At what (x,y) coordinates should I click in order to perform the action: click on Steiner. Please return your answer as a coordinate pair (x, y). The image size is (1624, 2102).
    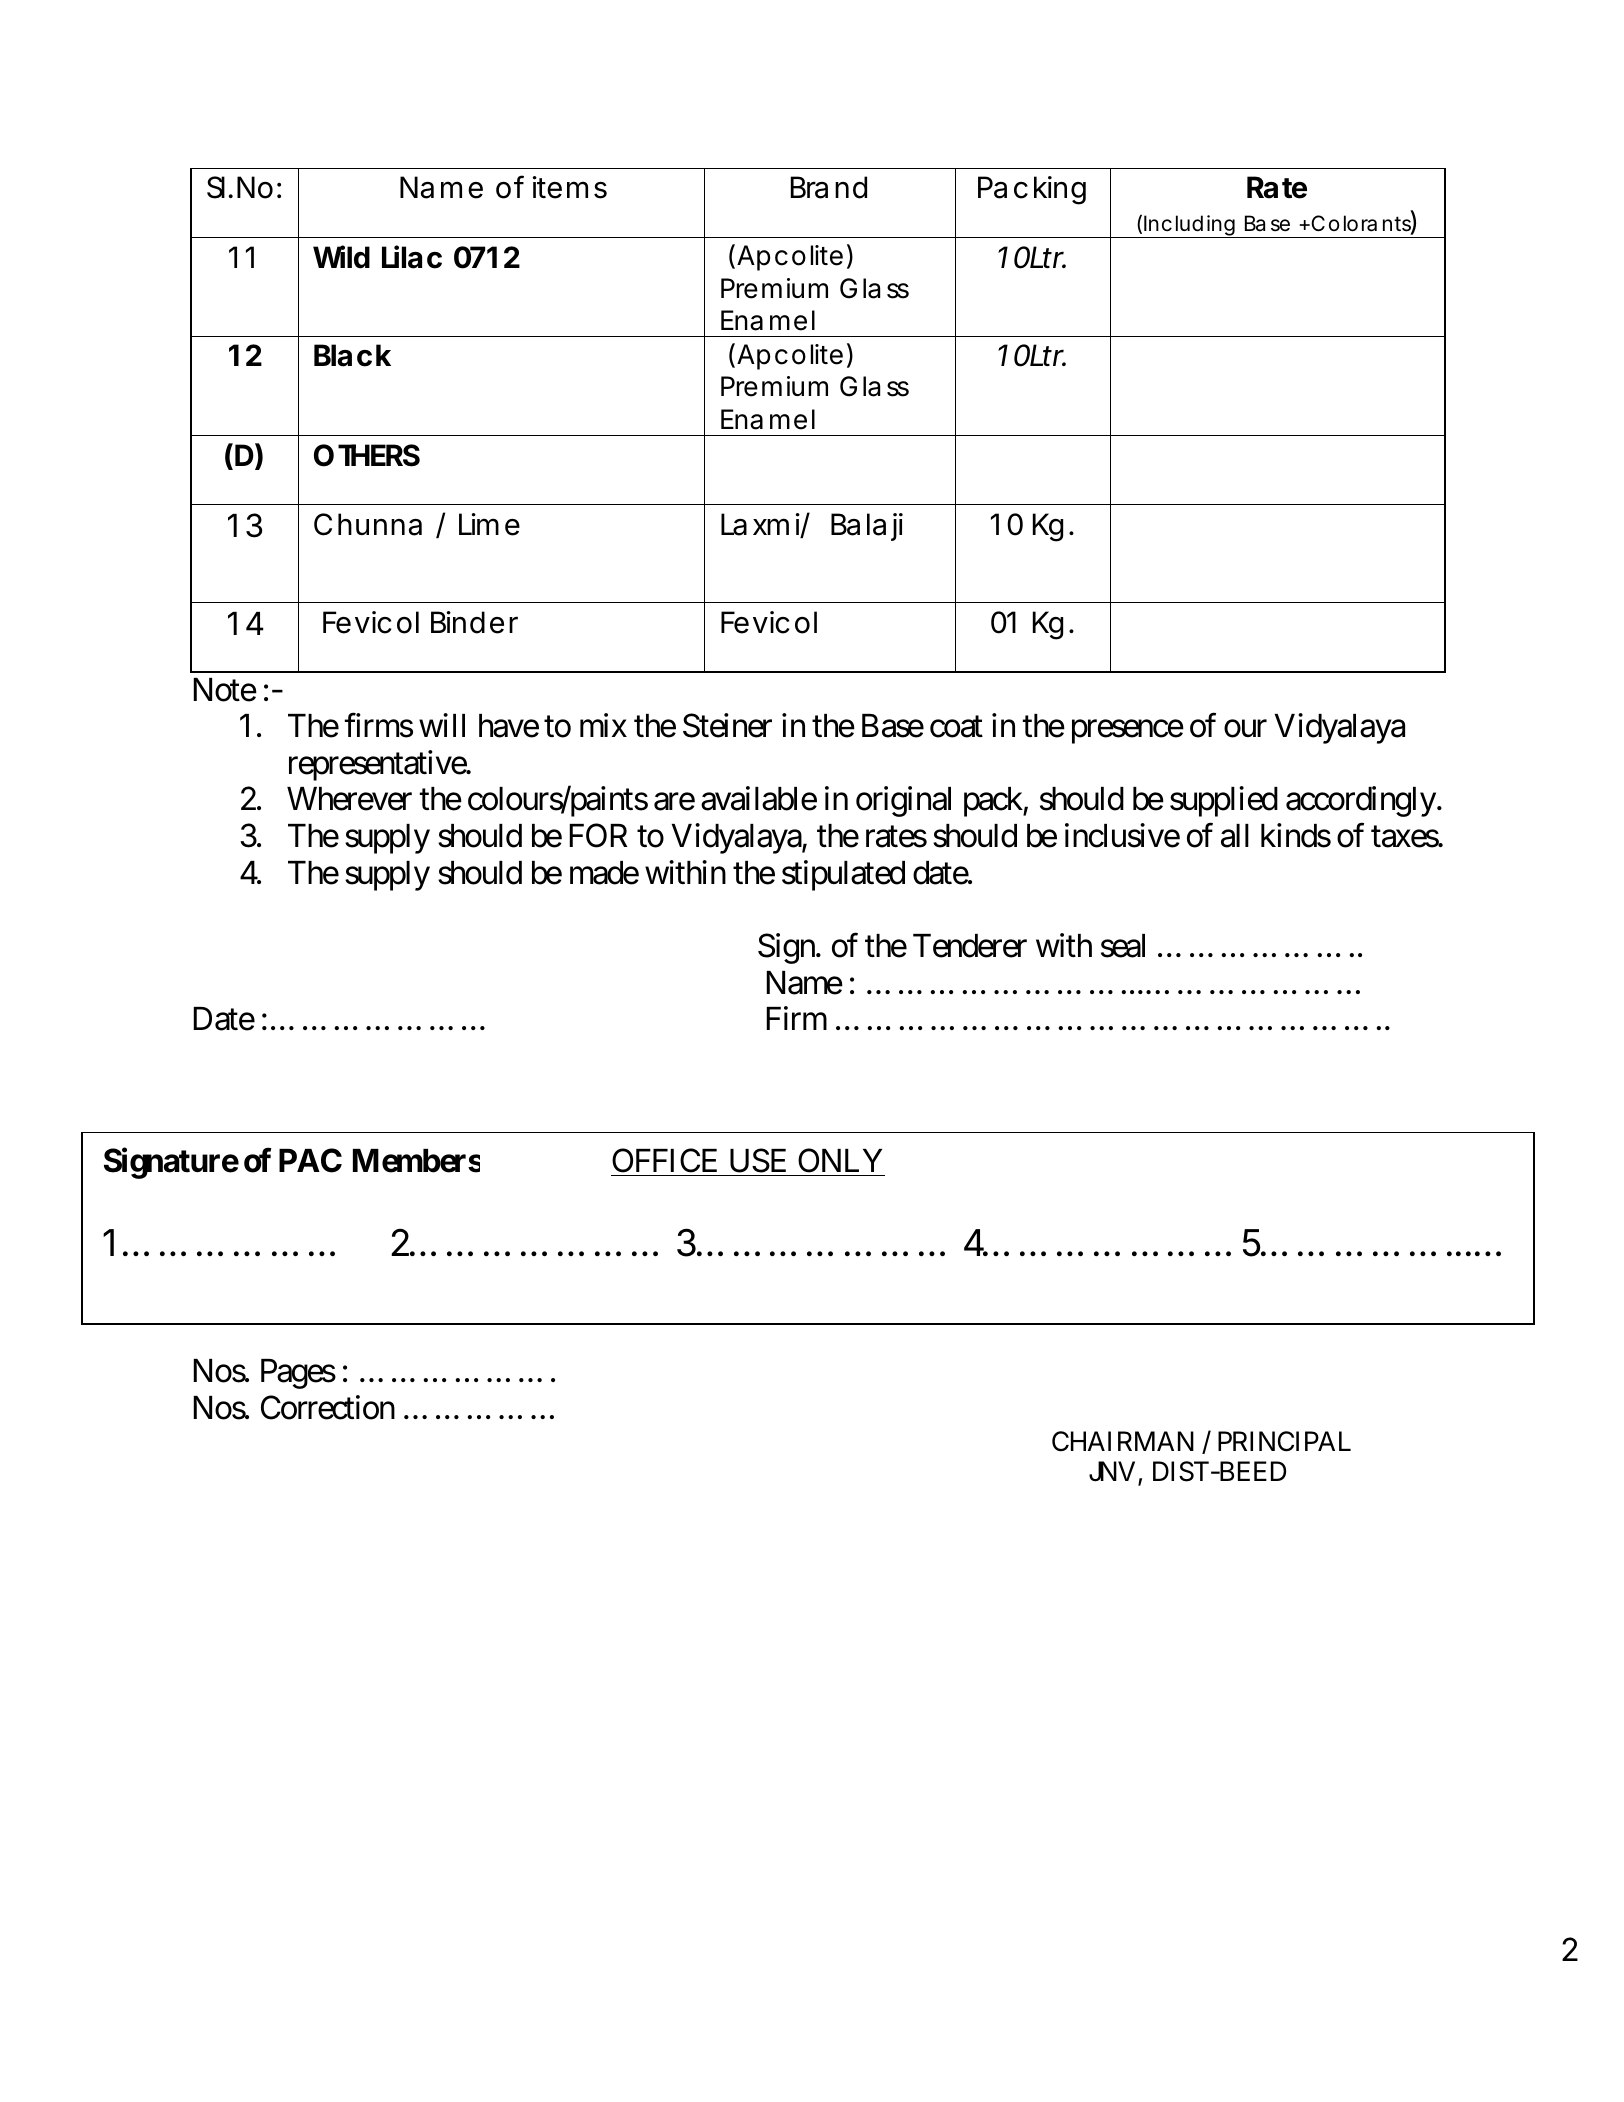
    Looking at the image, I should click on (727, 725).
